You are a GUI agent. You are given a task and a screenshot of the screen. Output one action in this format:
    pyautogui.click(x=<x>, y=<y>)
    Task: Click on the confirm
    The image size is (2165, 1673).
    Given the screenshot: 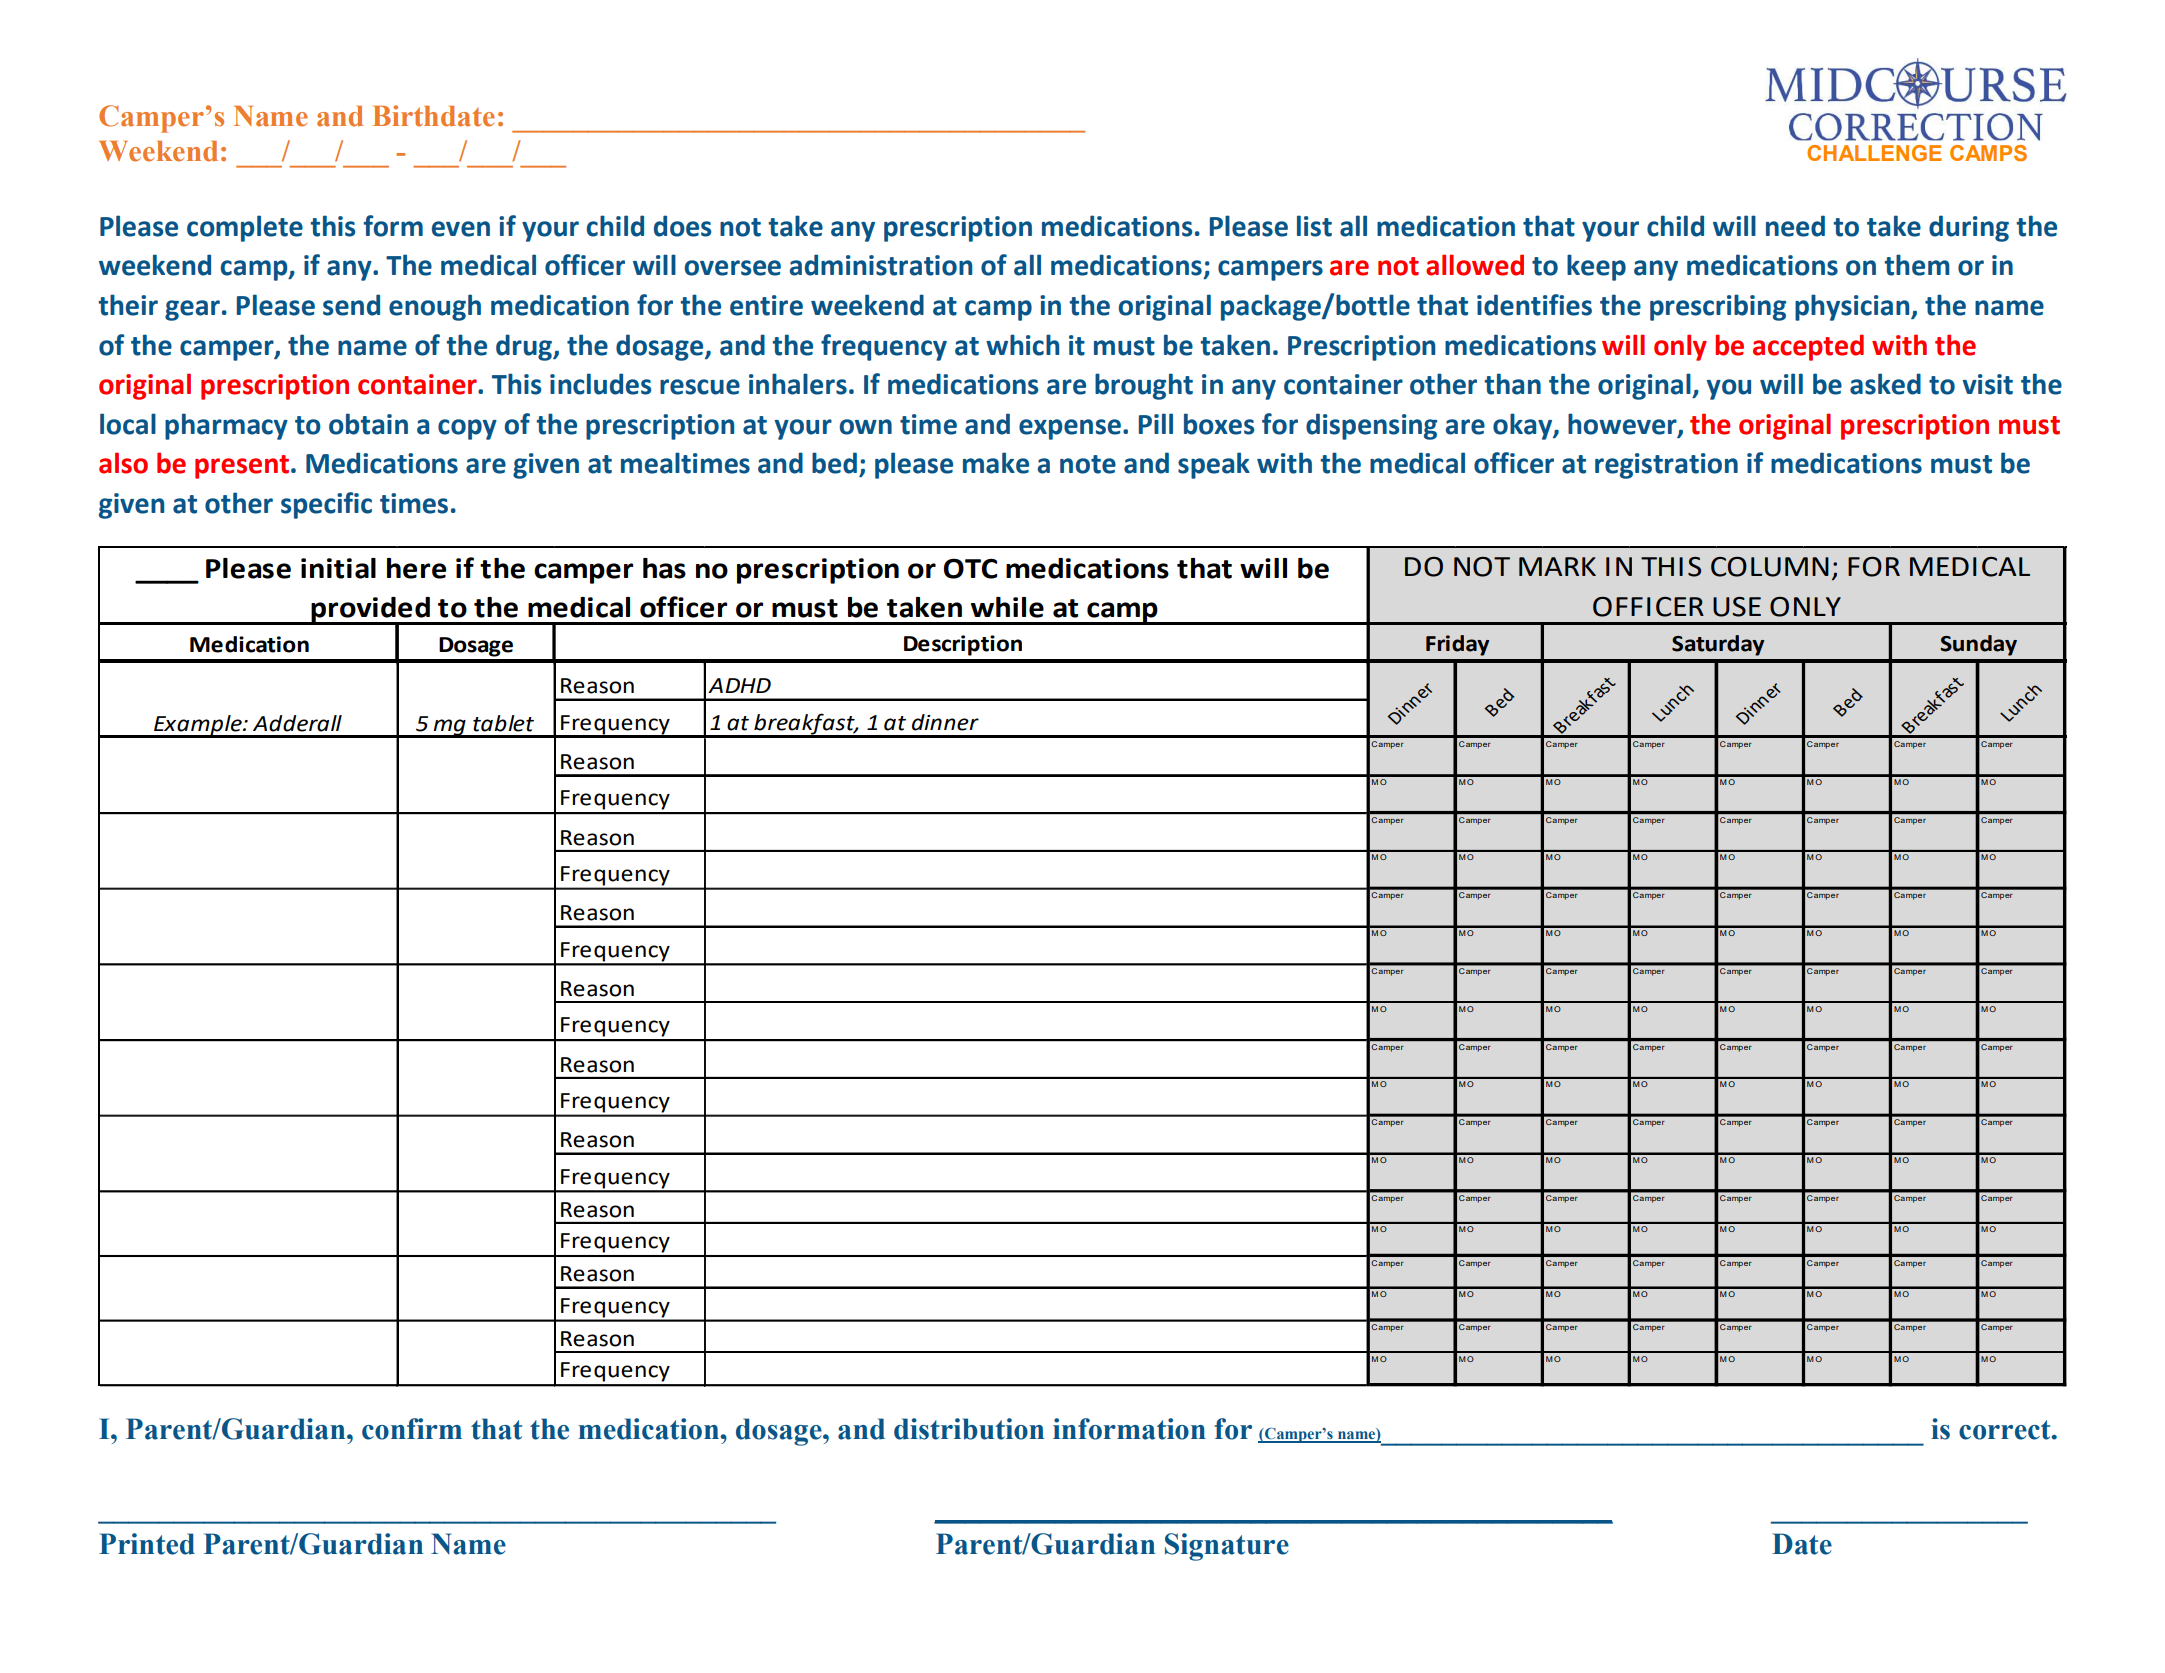 What is the action you would take?
    pyautogui.click(x=412, y=1429)
